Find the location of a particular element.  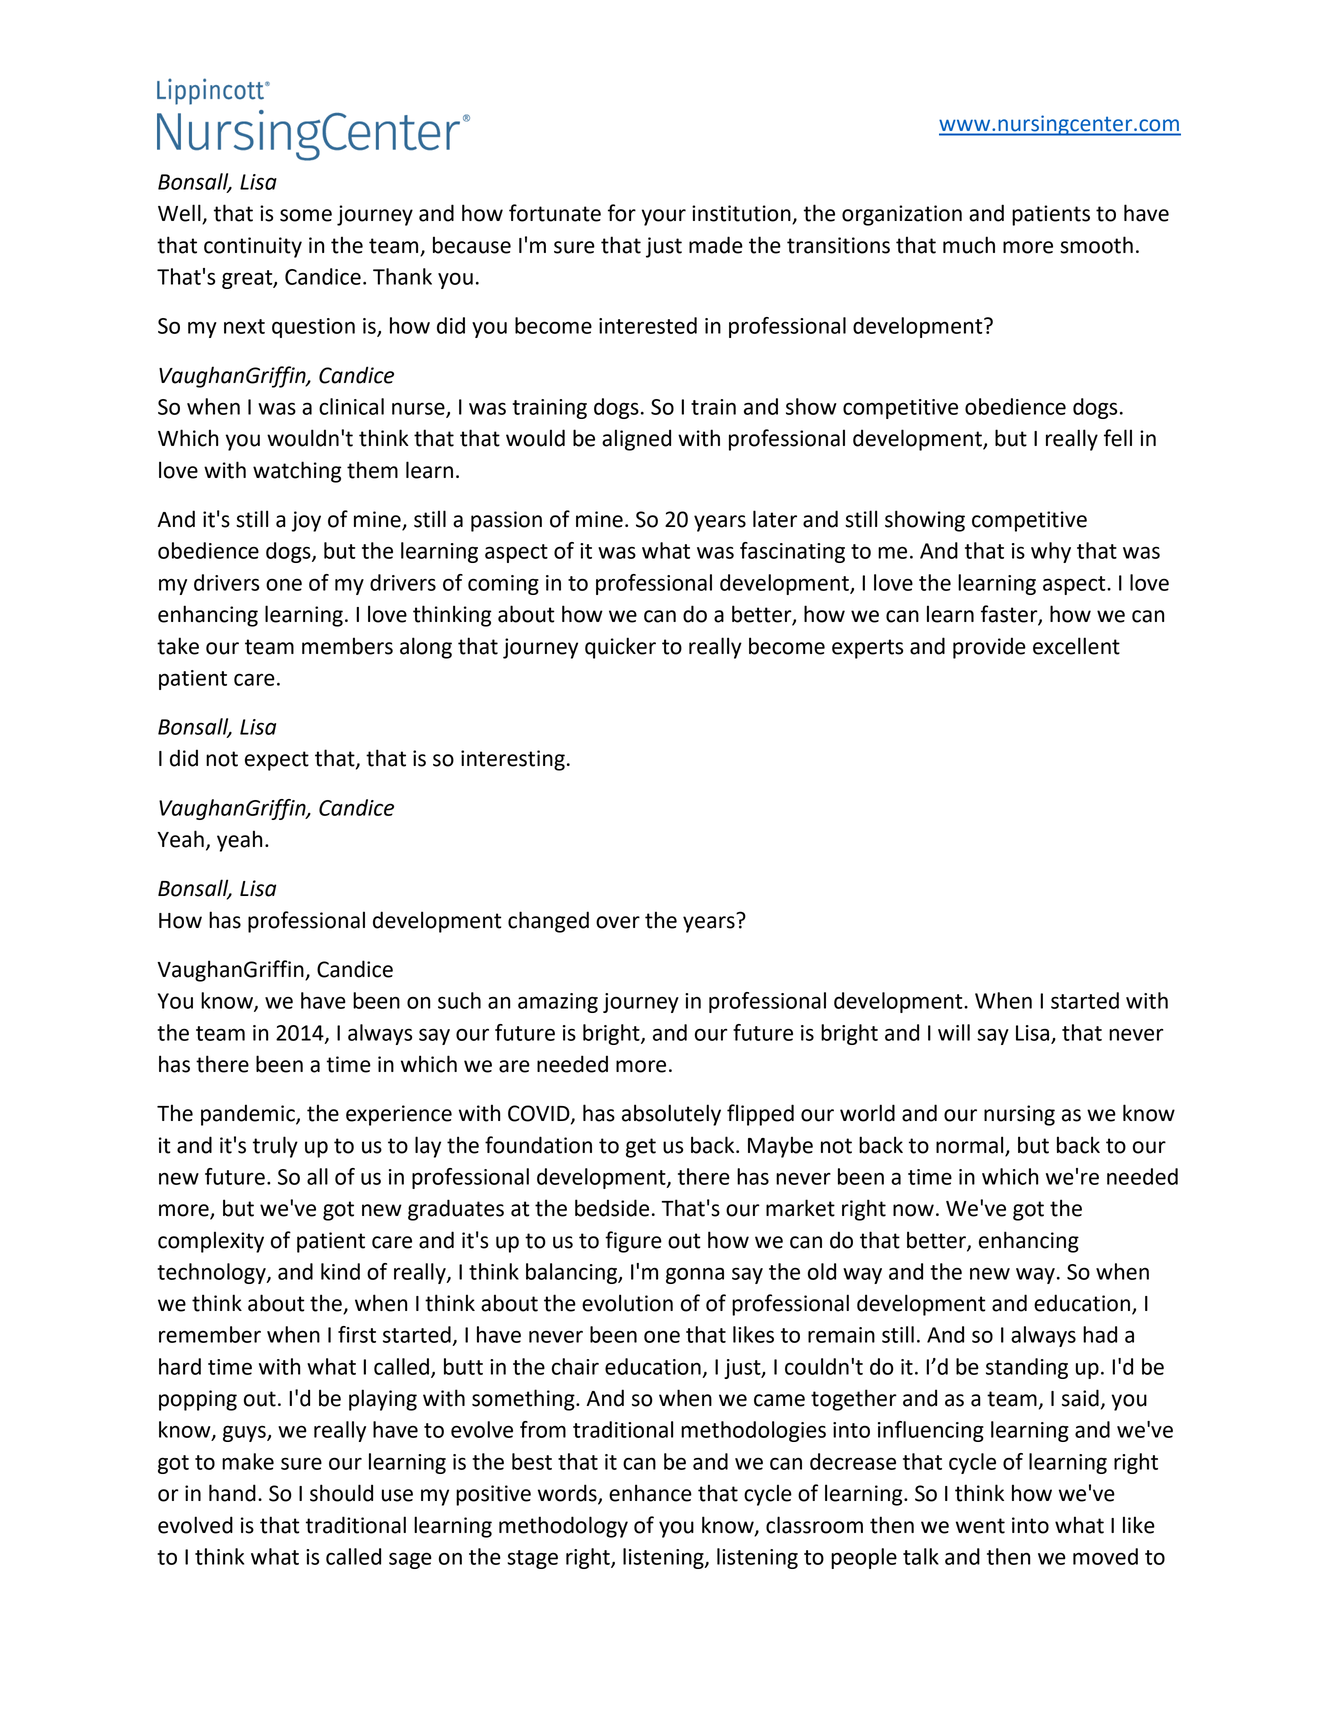

enhance is located at coordinates (650, 1493).
